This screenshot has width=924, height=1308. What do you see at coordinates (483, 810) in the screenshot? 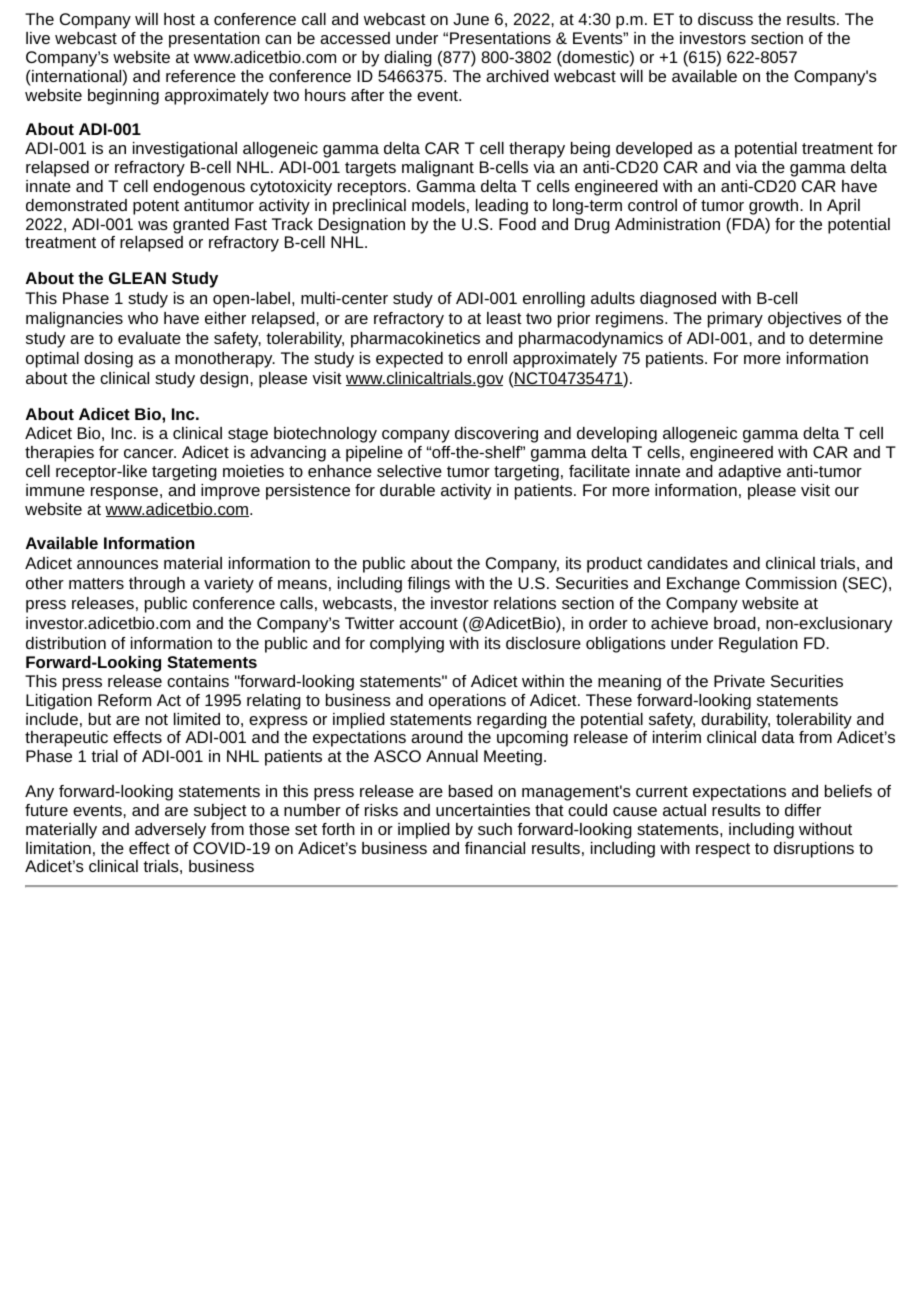
I see `uncertainties` at bounding box center [483, 810].
